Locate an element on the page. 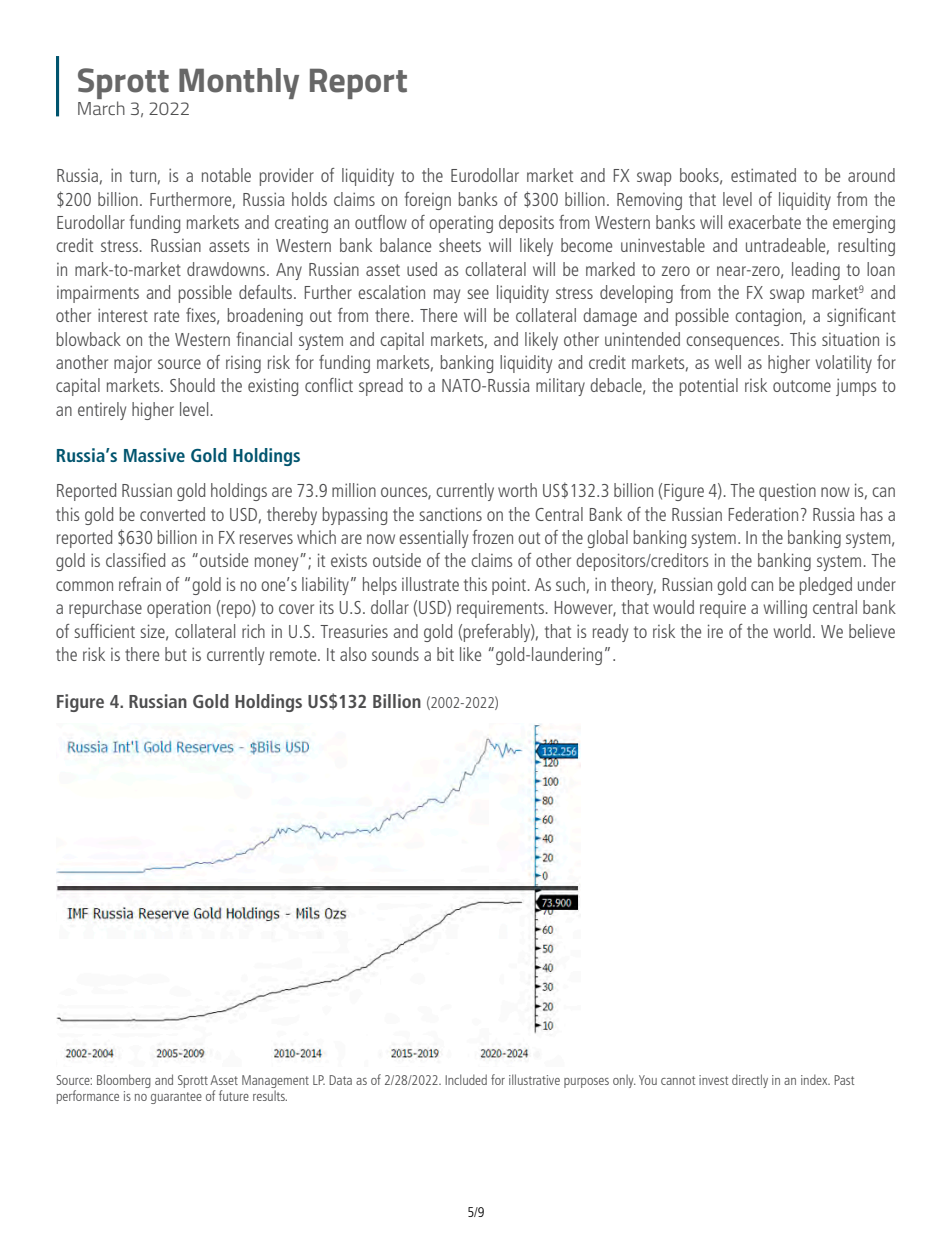 The width and height of the image is (952, 1233). outcome is located at coordinates (802, 386).
